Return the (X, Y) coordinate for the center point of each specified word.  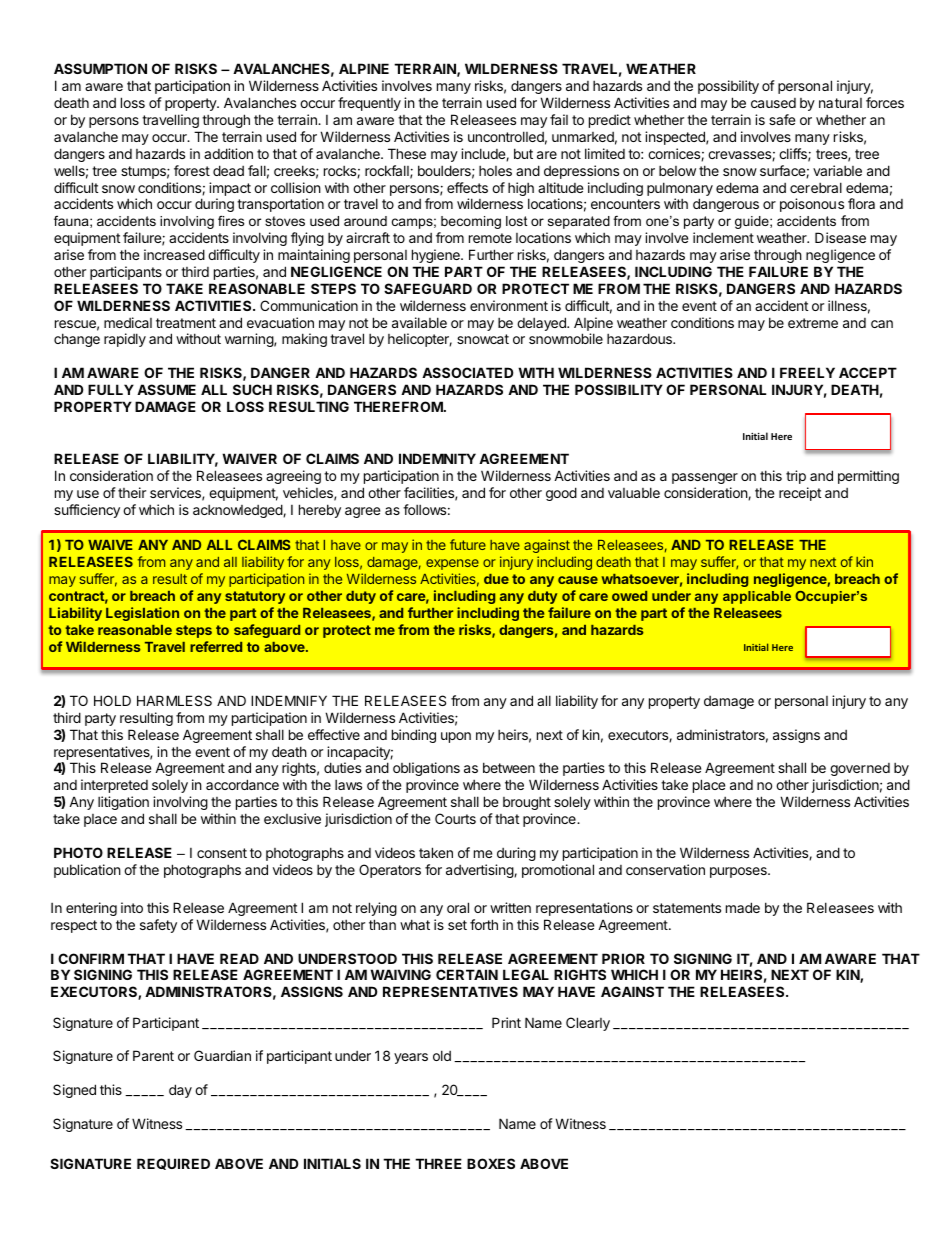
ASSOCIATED (467, 372)
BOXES (491, 1163)
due (496, 579)
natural (840, 103)
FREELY (807, 372)
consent (222, 853)
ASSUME (166, 389)
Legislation (142, 614)
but (523, 153)
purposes (739, 872)
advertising (480, 871)
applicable (757, 597)
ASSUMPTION (100, 68)
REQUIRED (173, 1164)
